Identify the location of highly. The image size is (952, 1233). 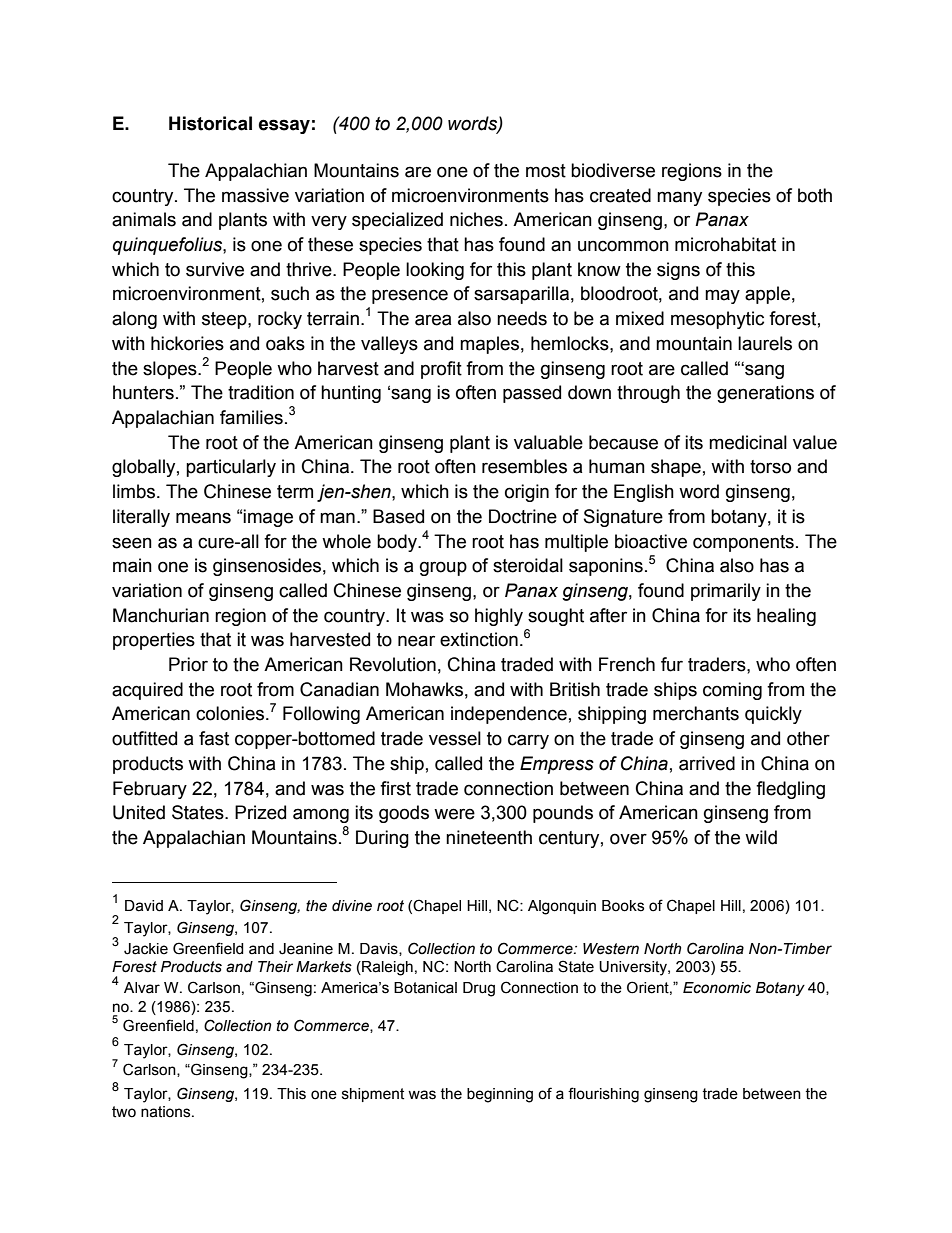
(499, 617).
